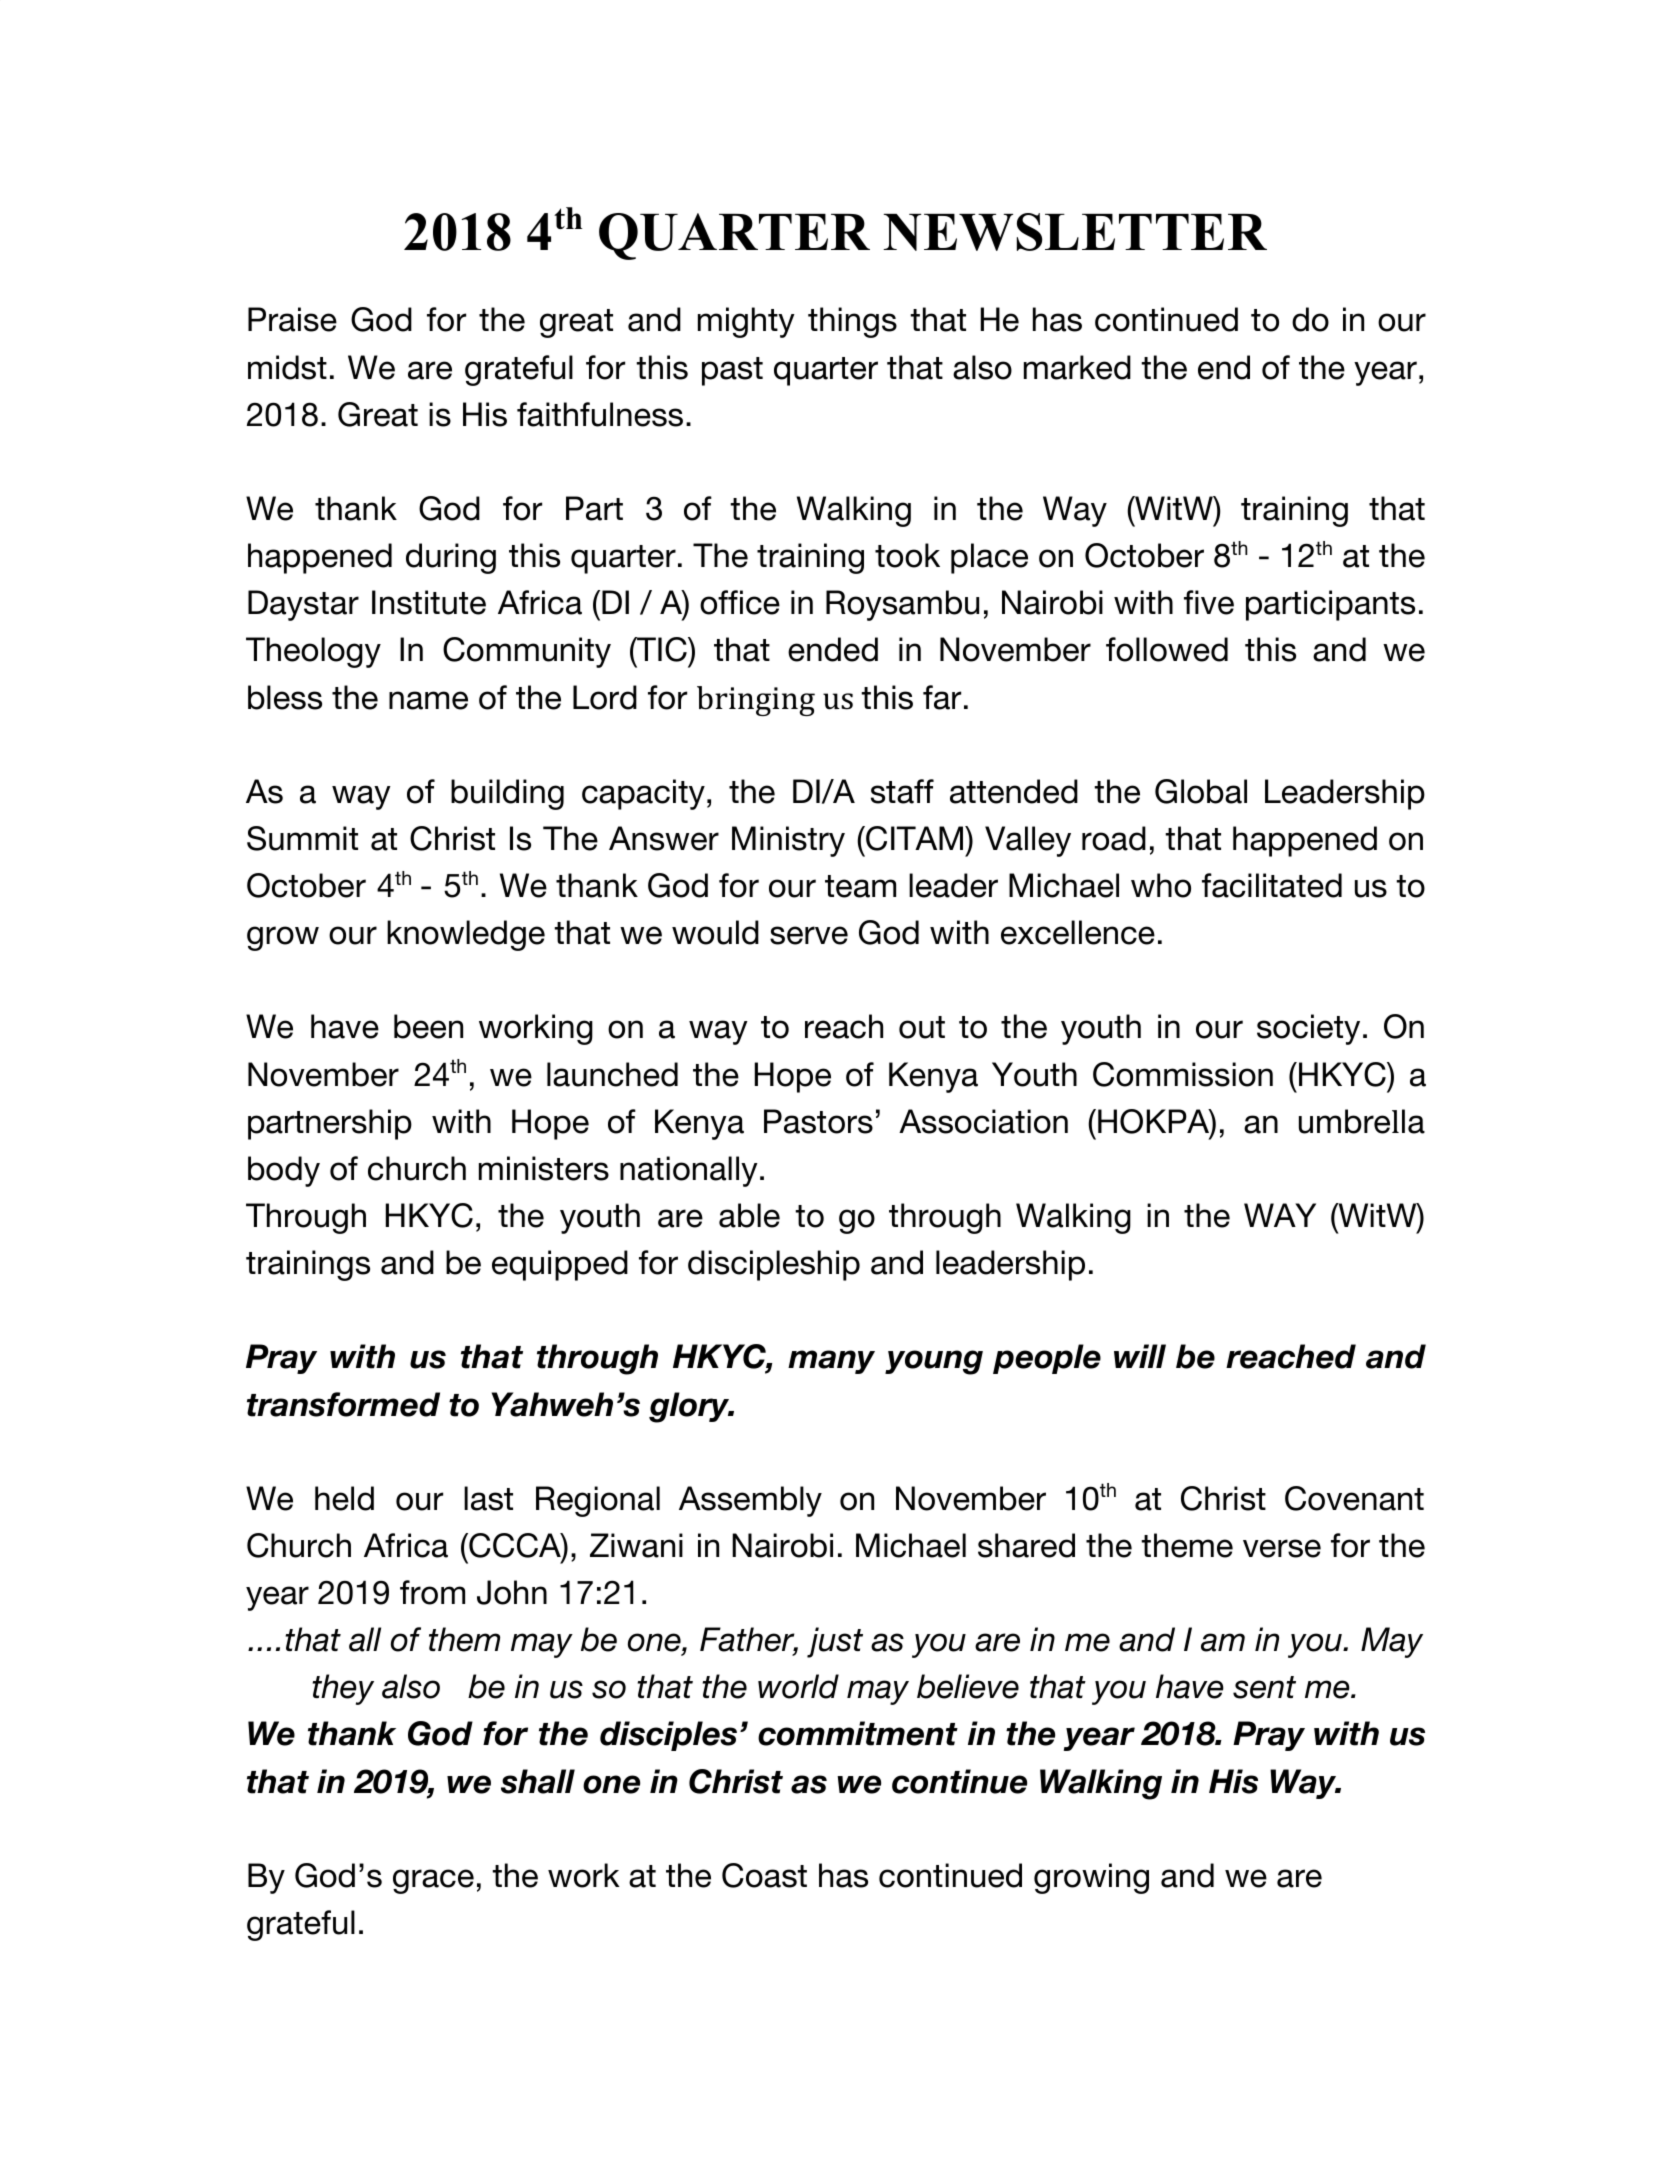  Describe the element at coordinates (809, 935) in the screenshot. I see `serve` at that location.
